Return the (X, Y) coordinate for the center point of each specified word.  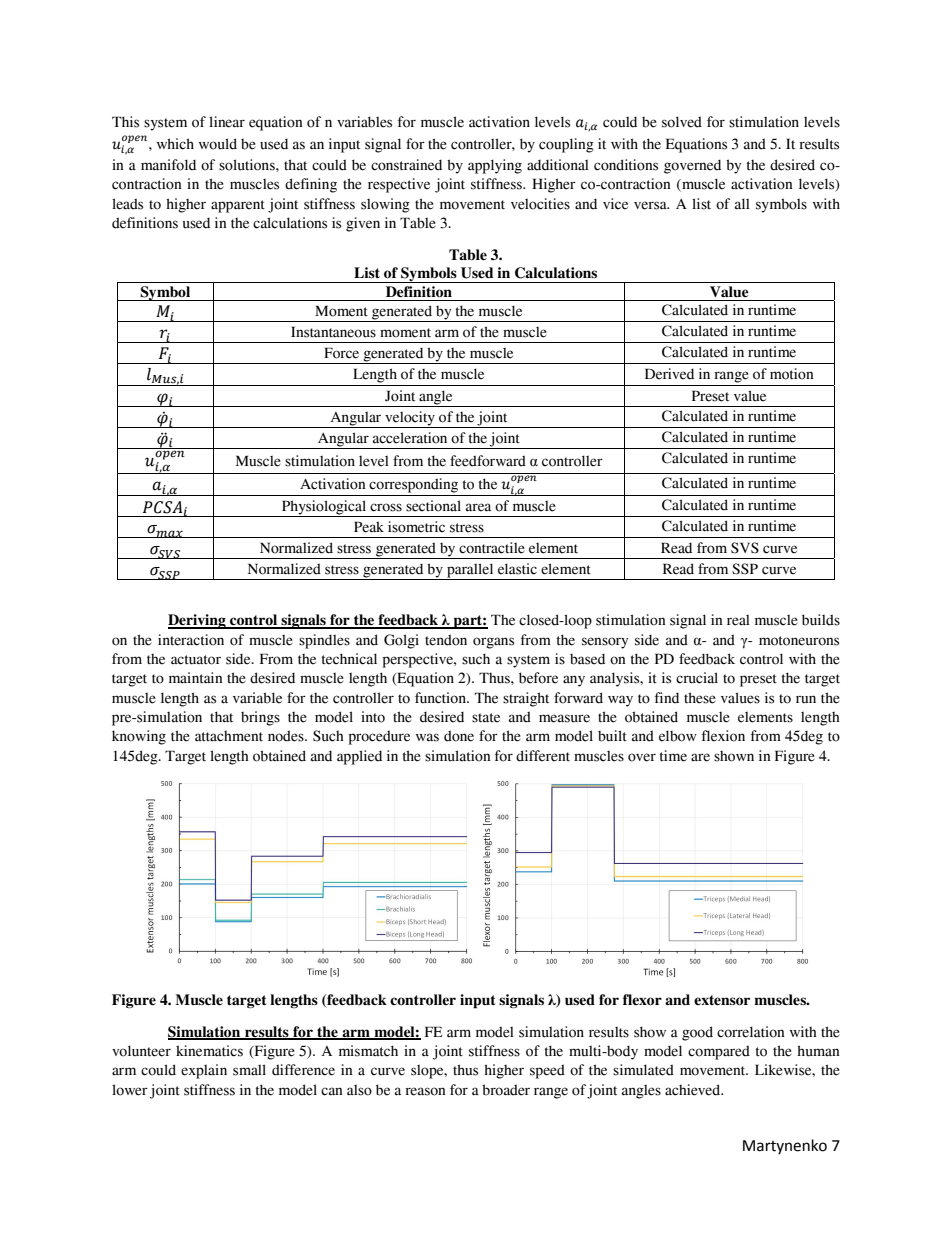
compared (719, 1052)
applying (495, 166)
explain (204, 1071)
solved (682, 122)
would (218, 144)
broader (506, 1090)
